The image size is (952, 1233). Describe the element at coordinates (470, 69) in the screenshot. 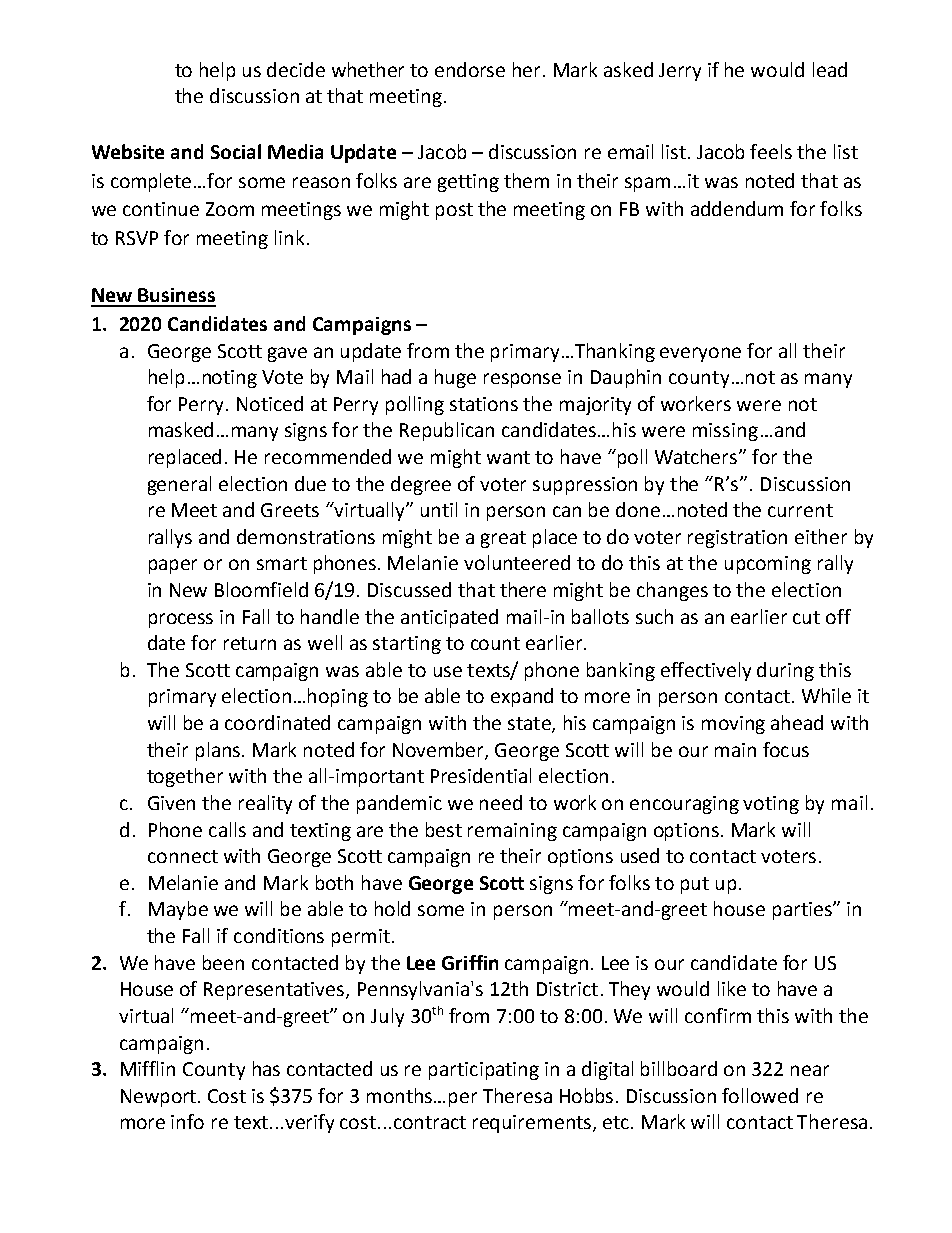

I see `endorse` at that location.
